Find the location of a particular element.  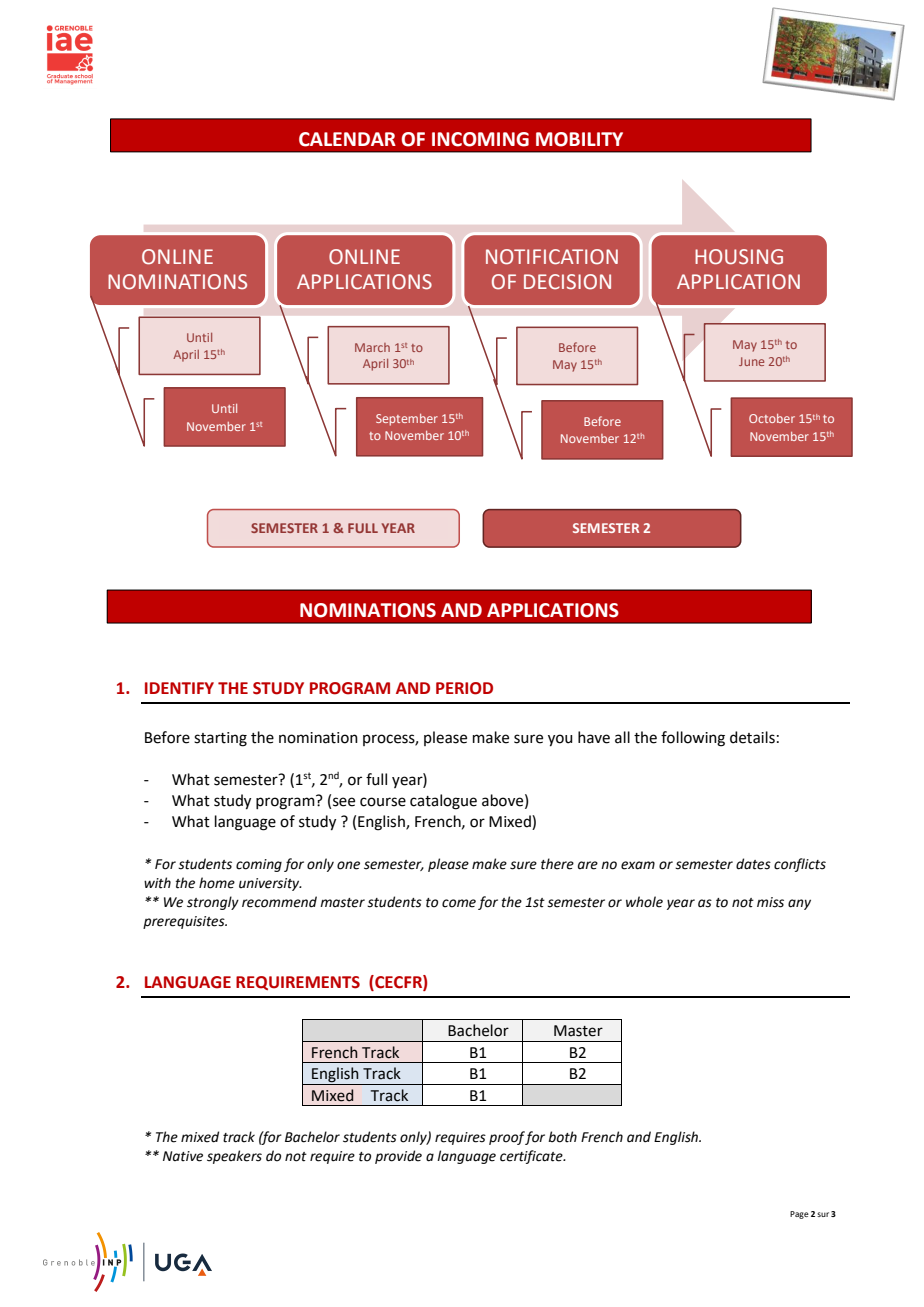

October is located at coordinates (772, 418).
